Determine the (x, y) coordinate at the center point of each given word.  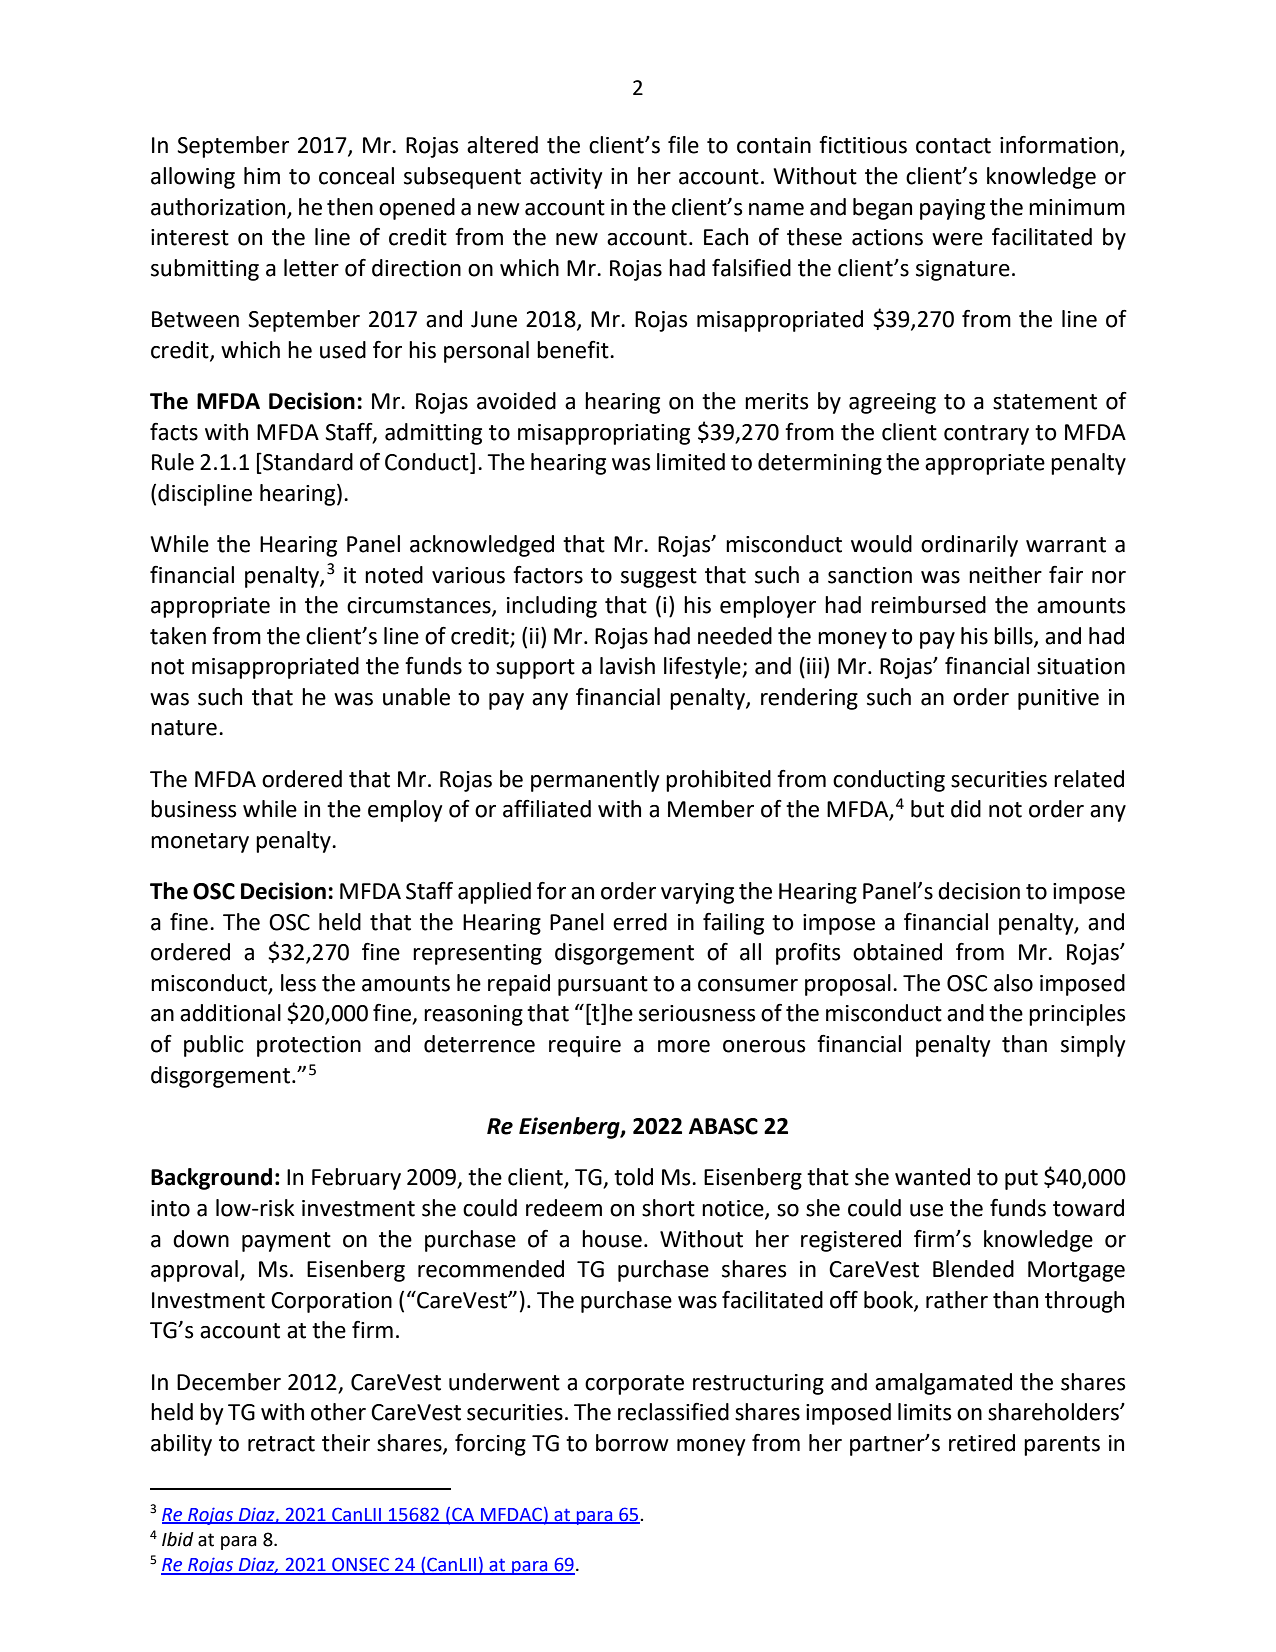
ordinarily (969, 546)
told (633, 1177)
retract (281, 1444)
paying (952, 209)
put (1021, 1180)
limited (691, 462)
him (262, 175)
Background (211, 1179)
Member (711, 809)
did (966, 809)
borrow (632, 1443)
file (683, 145)
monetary (200, 843)
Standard (307, 462)
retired (982, 1443)
